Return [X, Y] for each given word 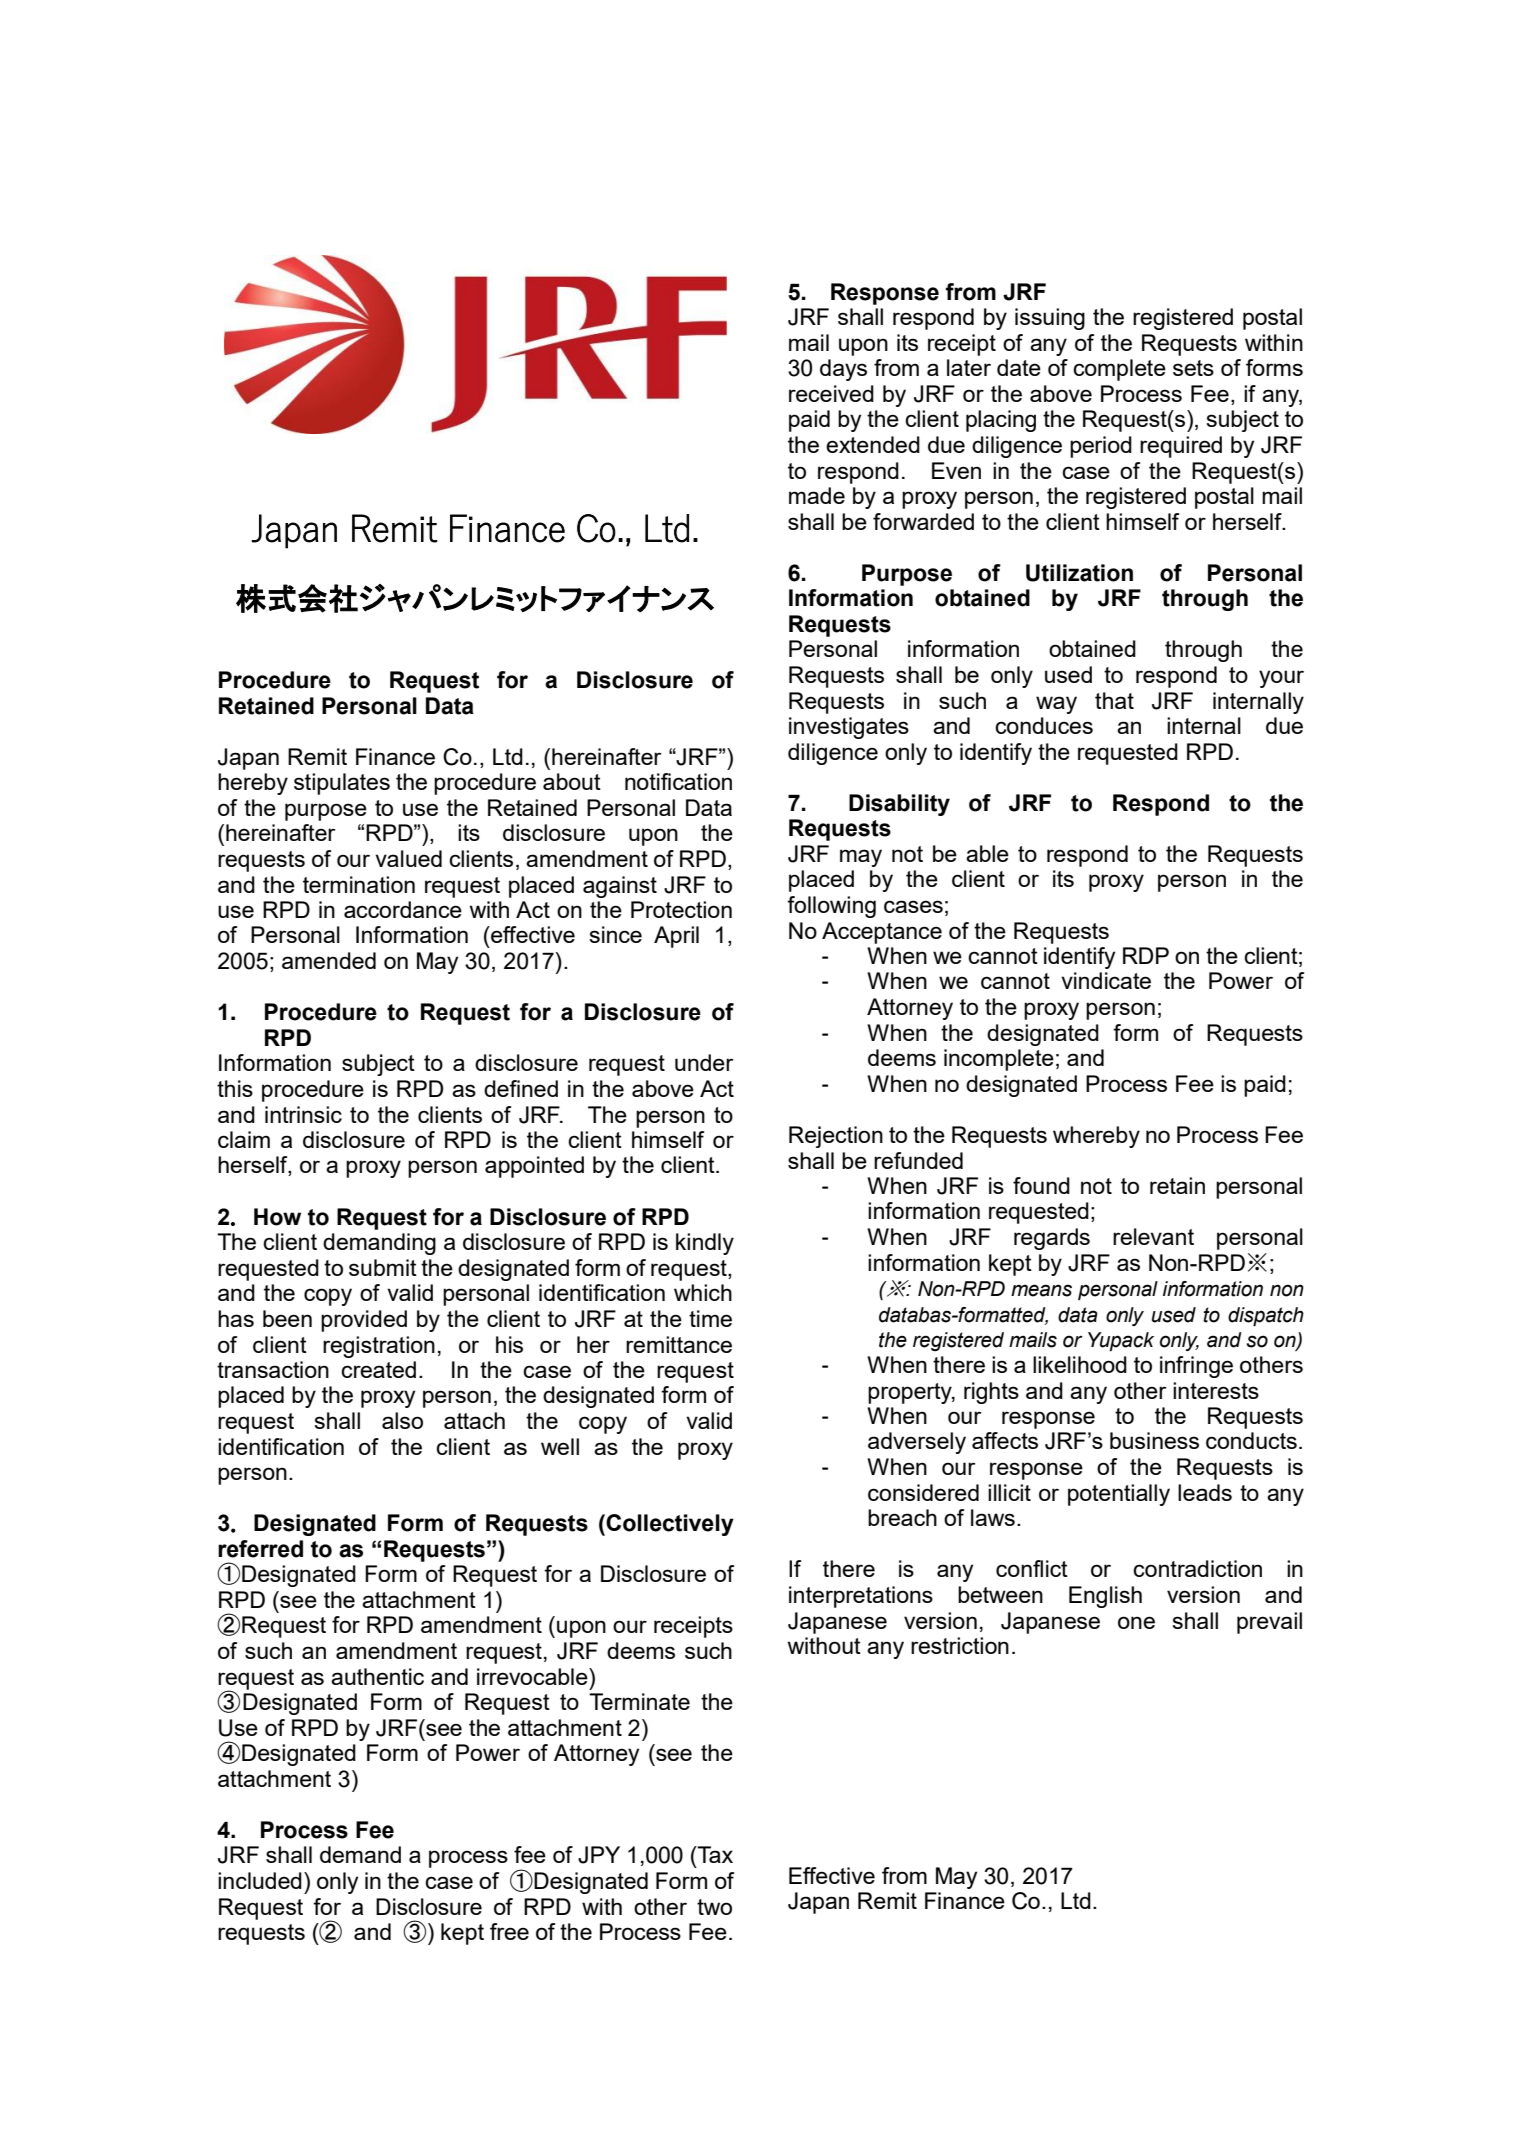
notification [678, 781]
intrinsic [303, 1114]
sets [1193, 368]
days [843, 370]
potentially [1119, 1495]
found [1041, 1185]
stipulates [342, 784]
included [260, 1880]
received [831, 393]
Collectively [670, 1525]
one [1136, 1622]
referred [260, 1549]
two [714, 1907]
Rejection [836, 1137]
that [1114, 700]
